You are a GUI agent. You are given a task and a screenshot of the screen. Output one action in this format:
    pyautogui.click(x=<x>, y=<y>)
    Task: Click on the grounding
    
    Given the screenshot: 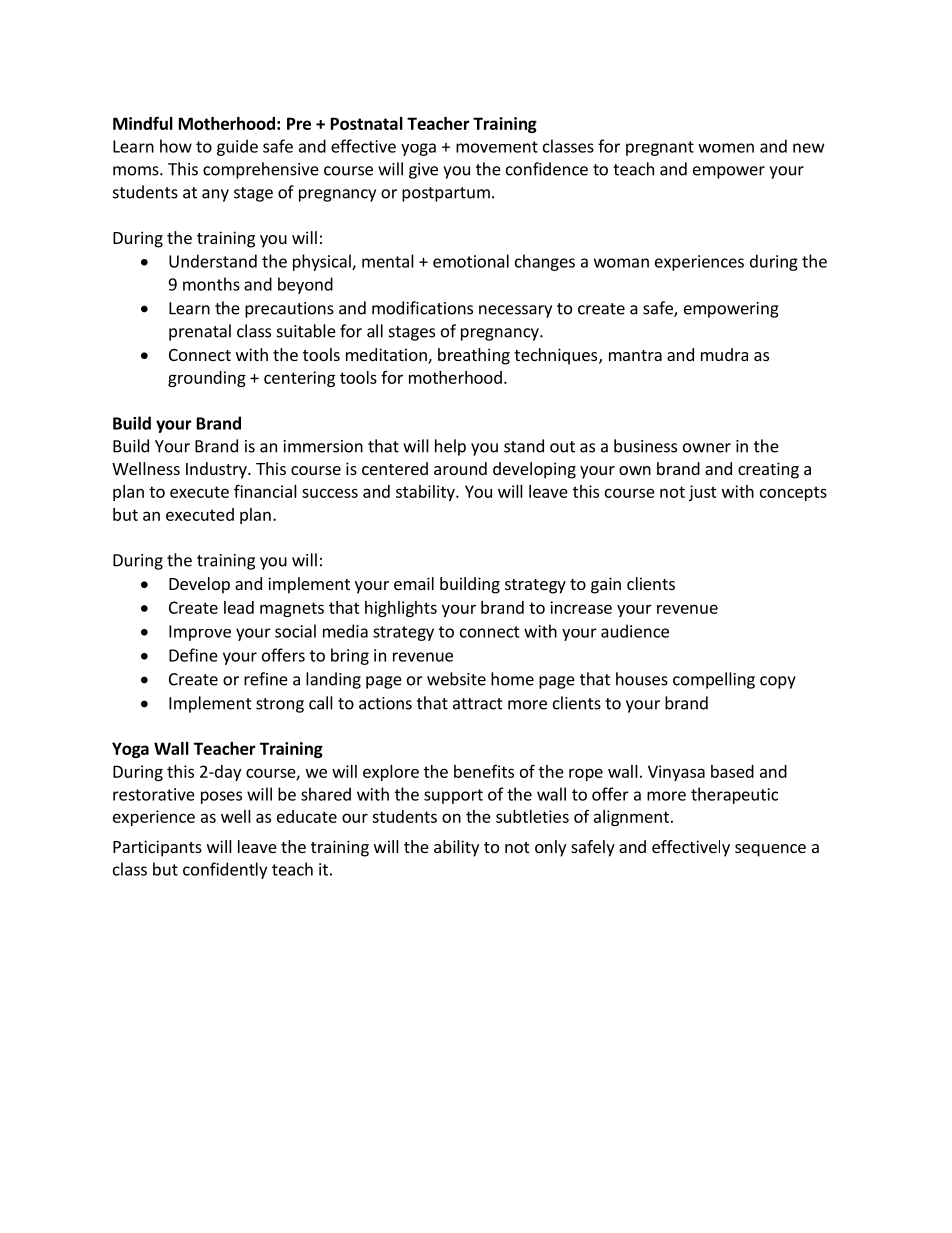 What is the action you would take?
    pyautogui.click(x=207, y=379)
